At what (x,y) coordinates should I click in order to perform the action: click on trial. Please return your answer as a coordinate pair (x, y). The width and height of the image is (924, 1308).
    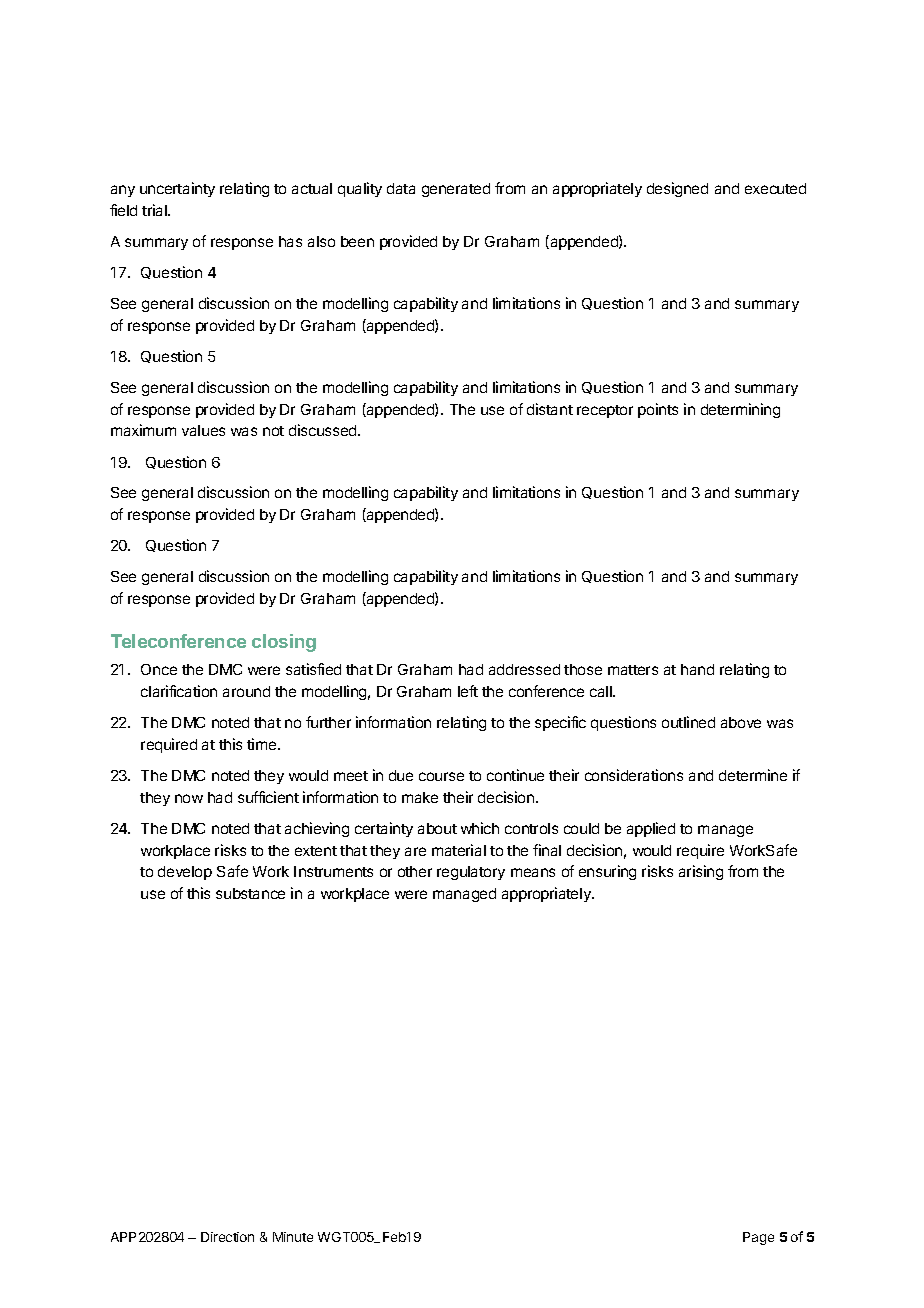
    Looking at the image, I should click on (155, 210).
